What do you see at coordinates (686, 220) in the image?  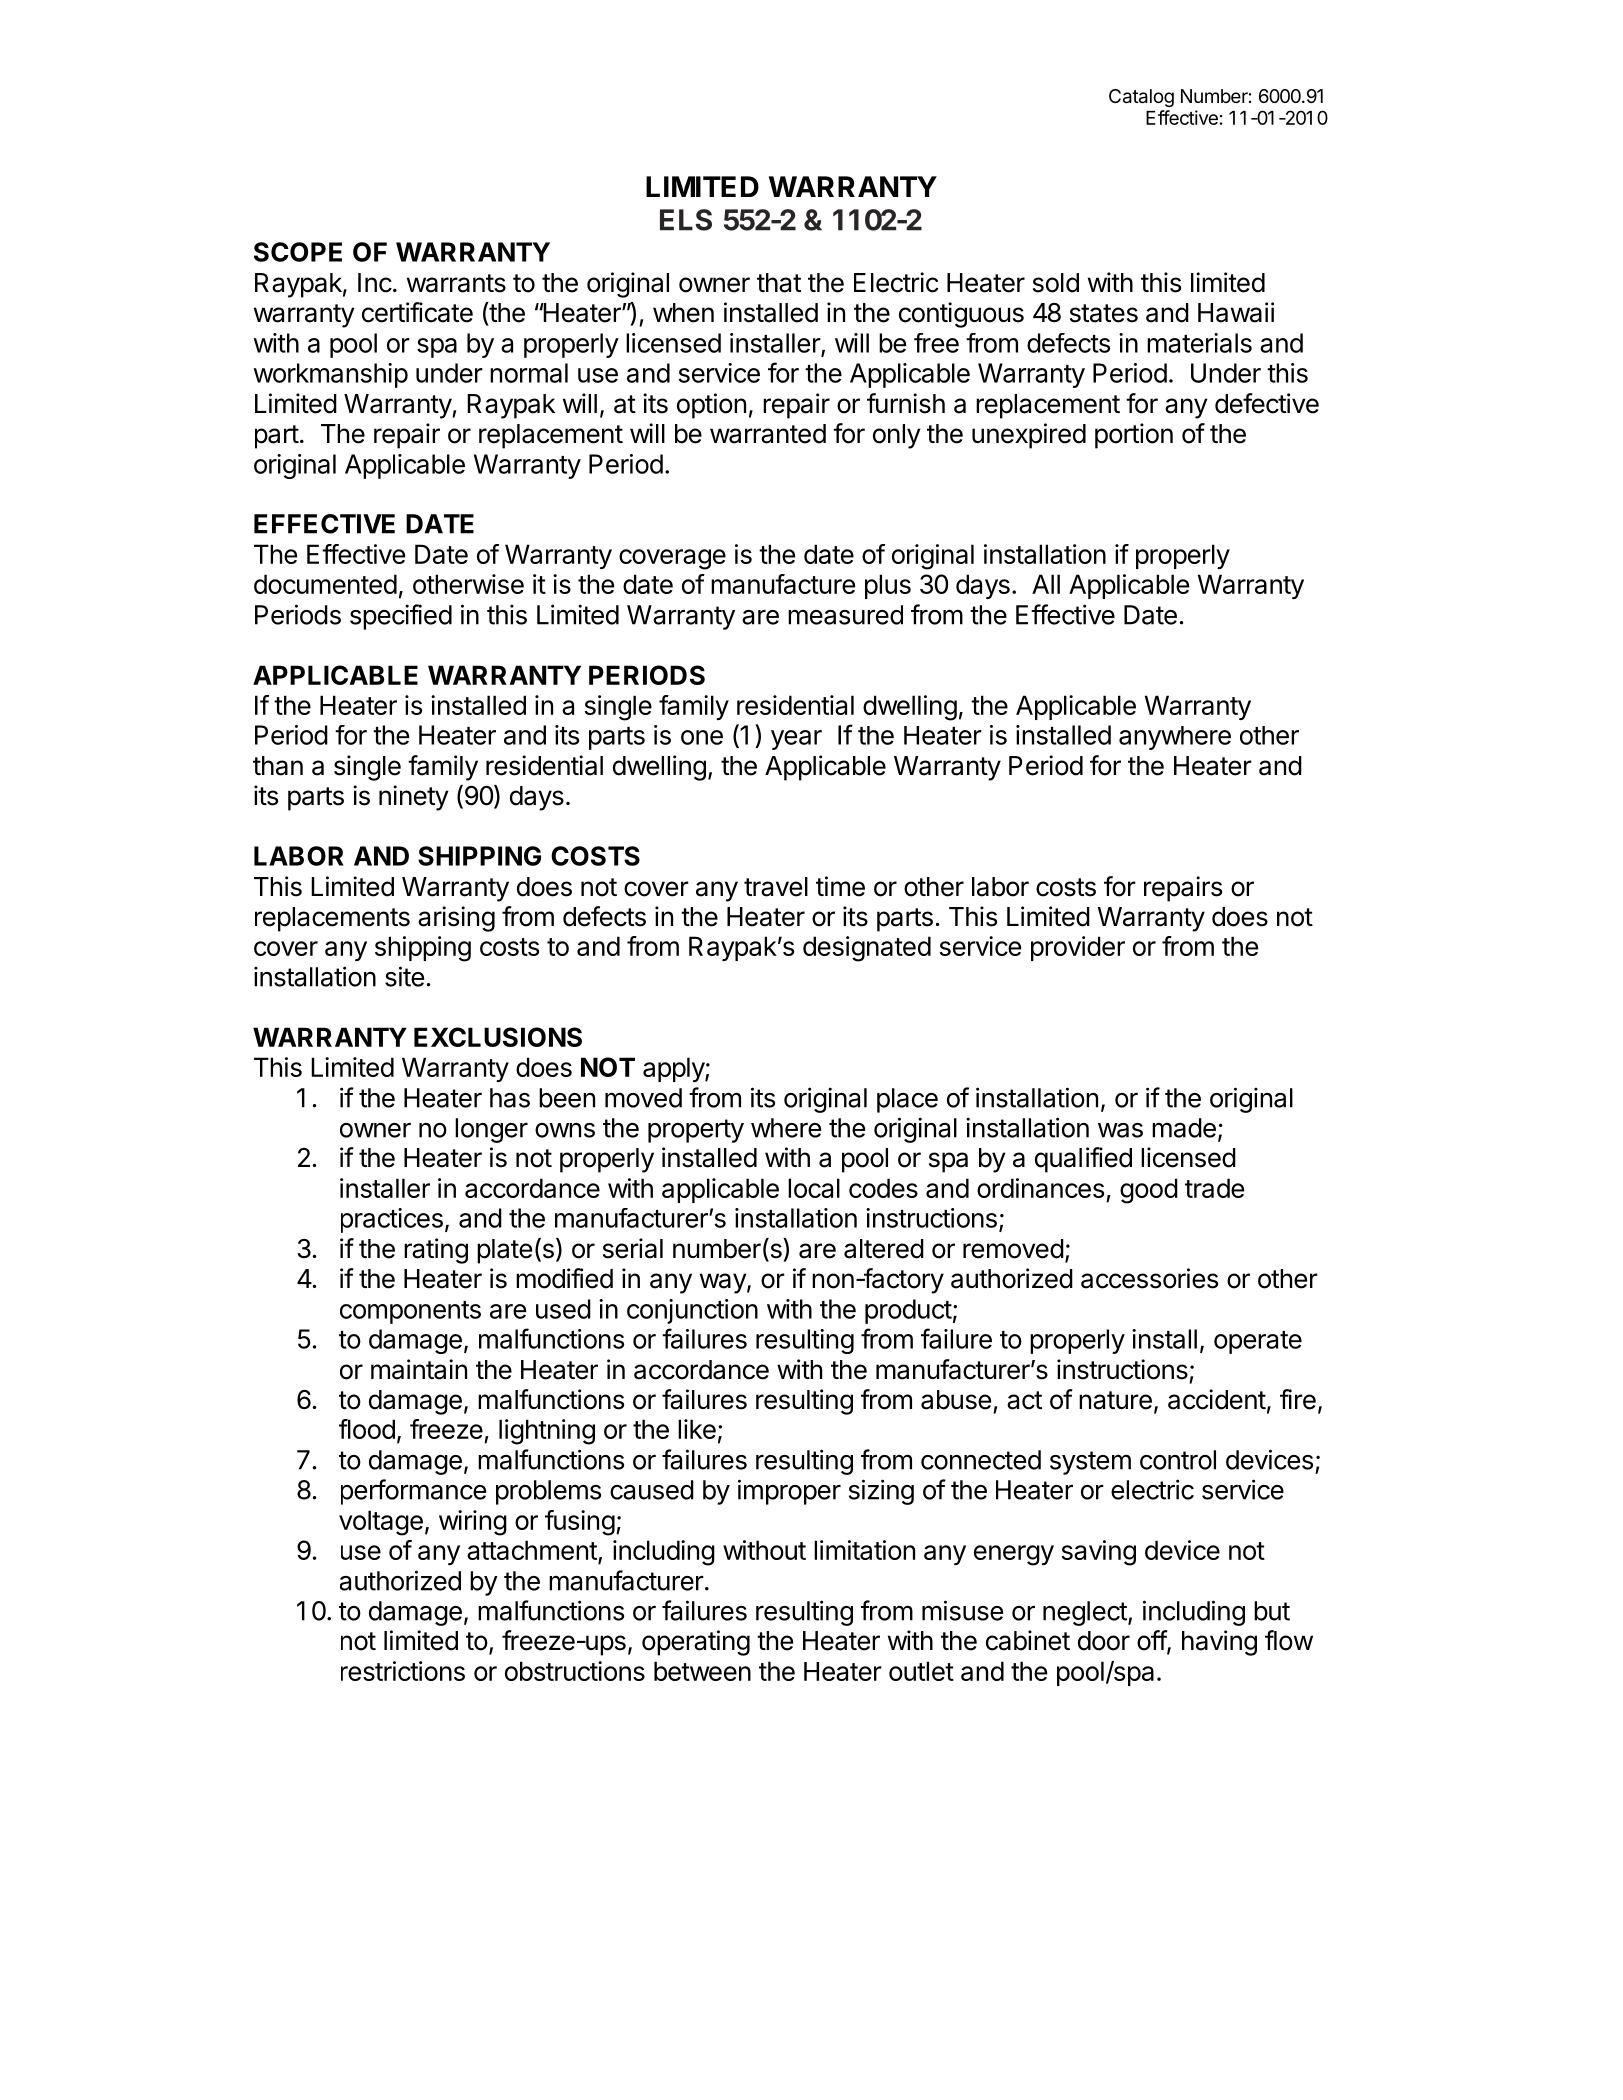 I see `ELS` at bounding box center [686, 220].
